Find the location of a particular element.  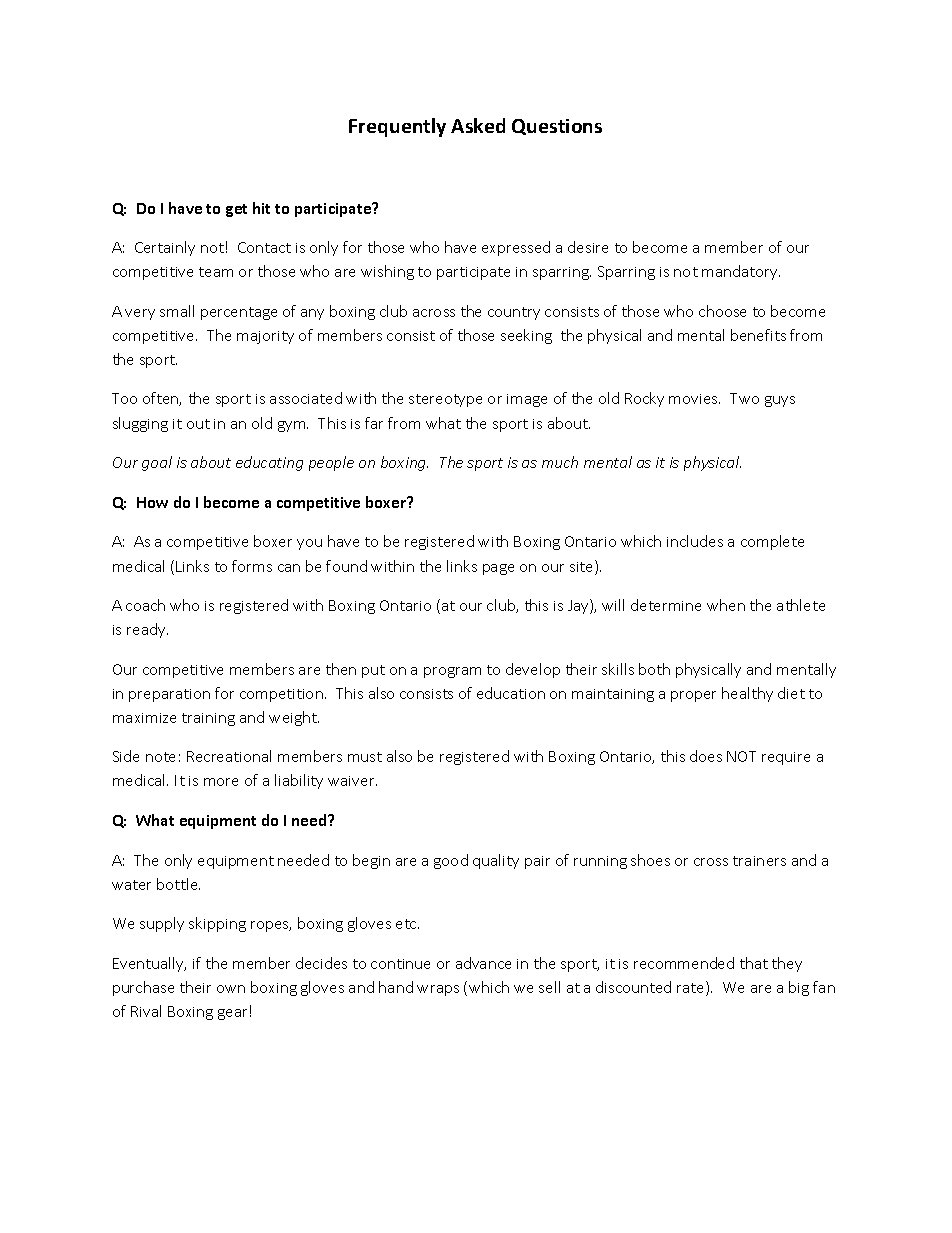

page is located at coordinates (498, 569).
